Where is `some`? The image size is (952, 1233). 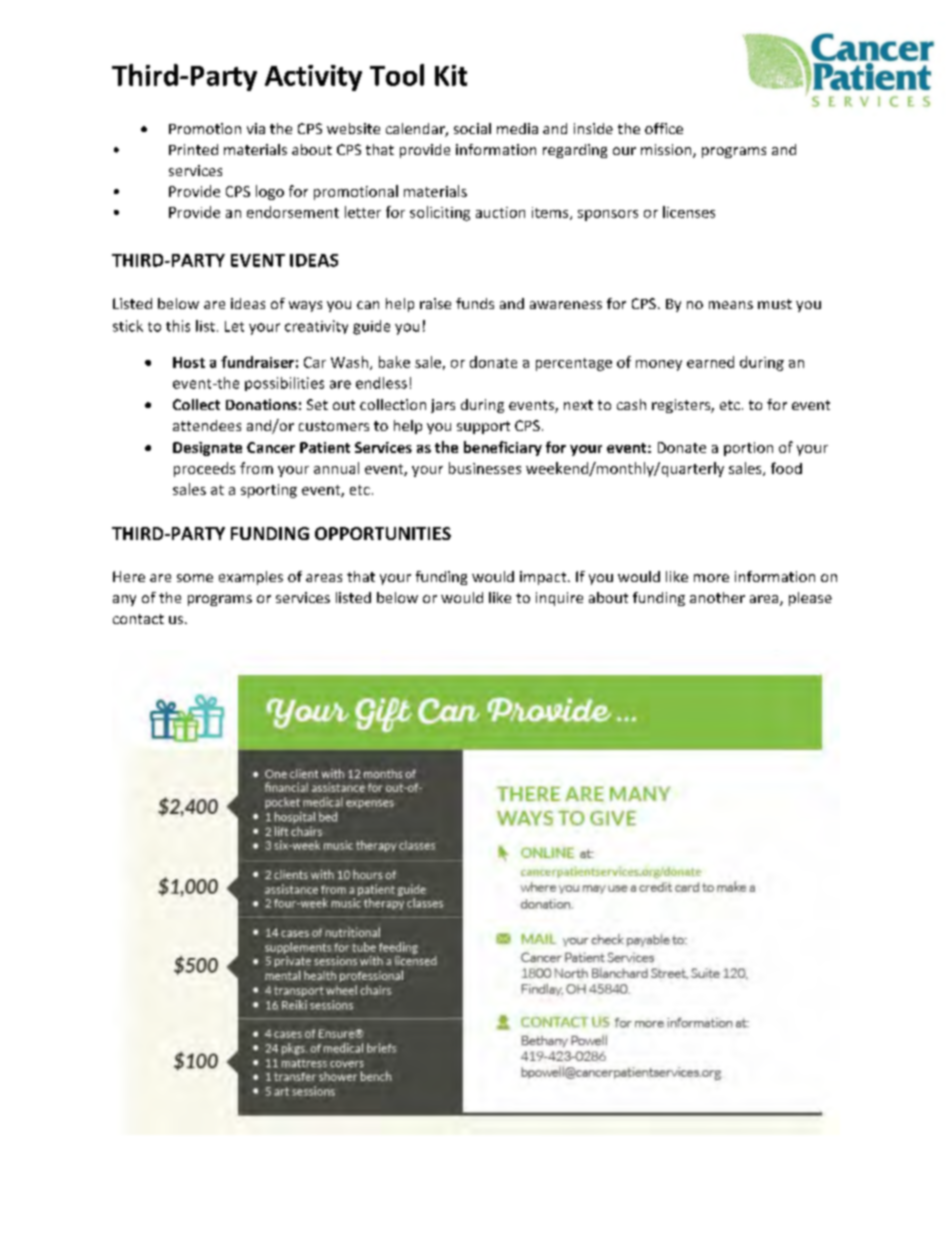
some is located at coordinates (195, 578).
